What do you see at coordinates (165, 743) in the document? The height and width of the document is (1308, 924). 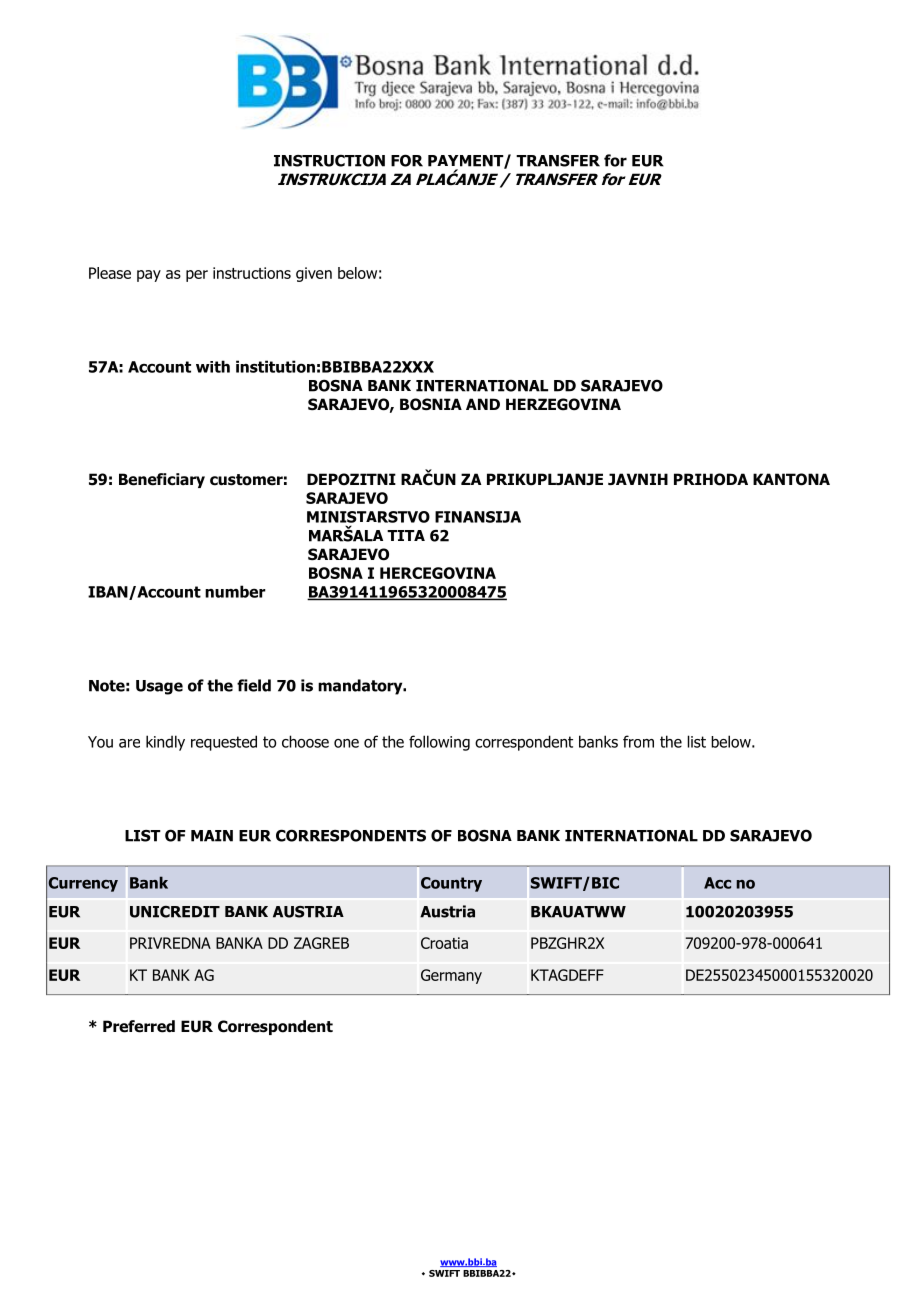 I see `kindly` at bounding box center [165, 743].
